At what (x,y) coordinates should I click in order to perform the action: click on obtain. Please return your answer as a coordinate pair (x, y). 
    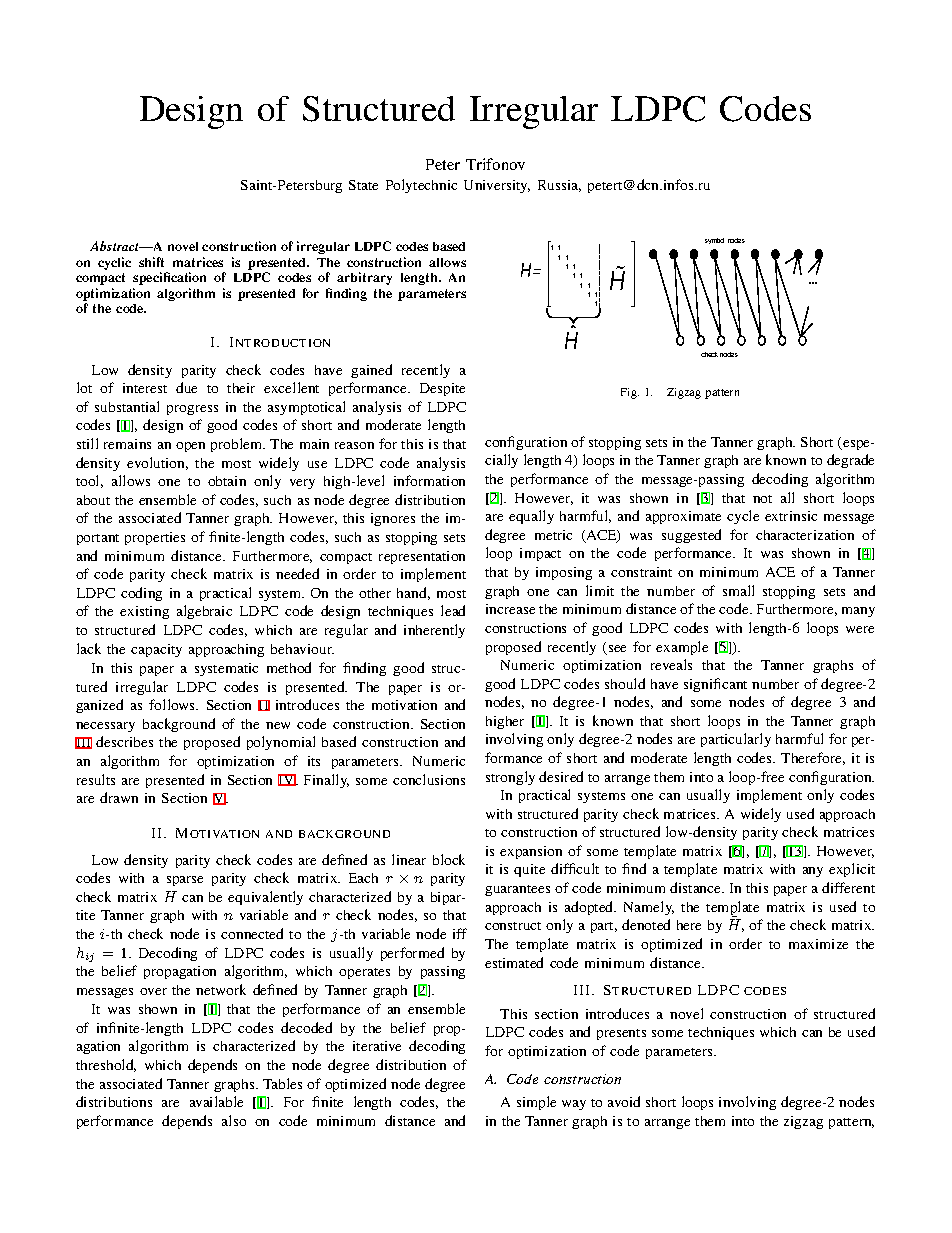
    Looking at the image, I should click on (227, 481).
